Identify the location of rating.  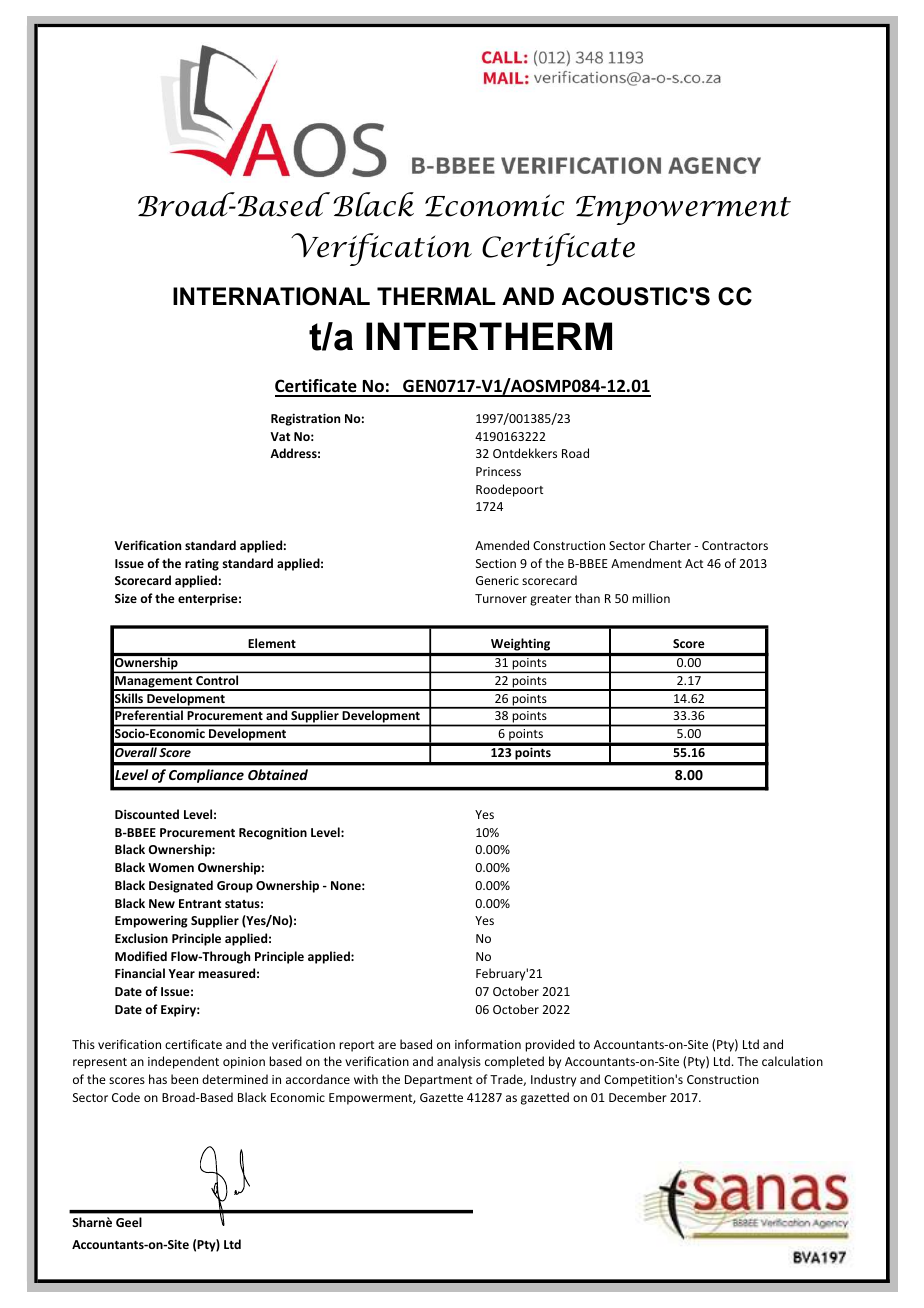
(202, 564).
